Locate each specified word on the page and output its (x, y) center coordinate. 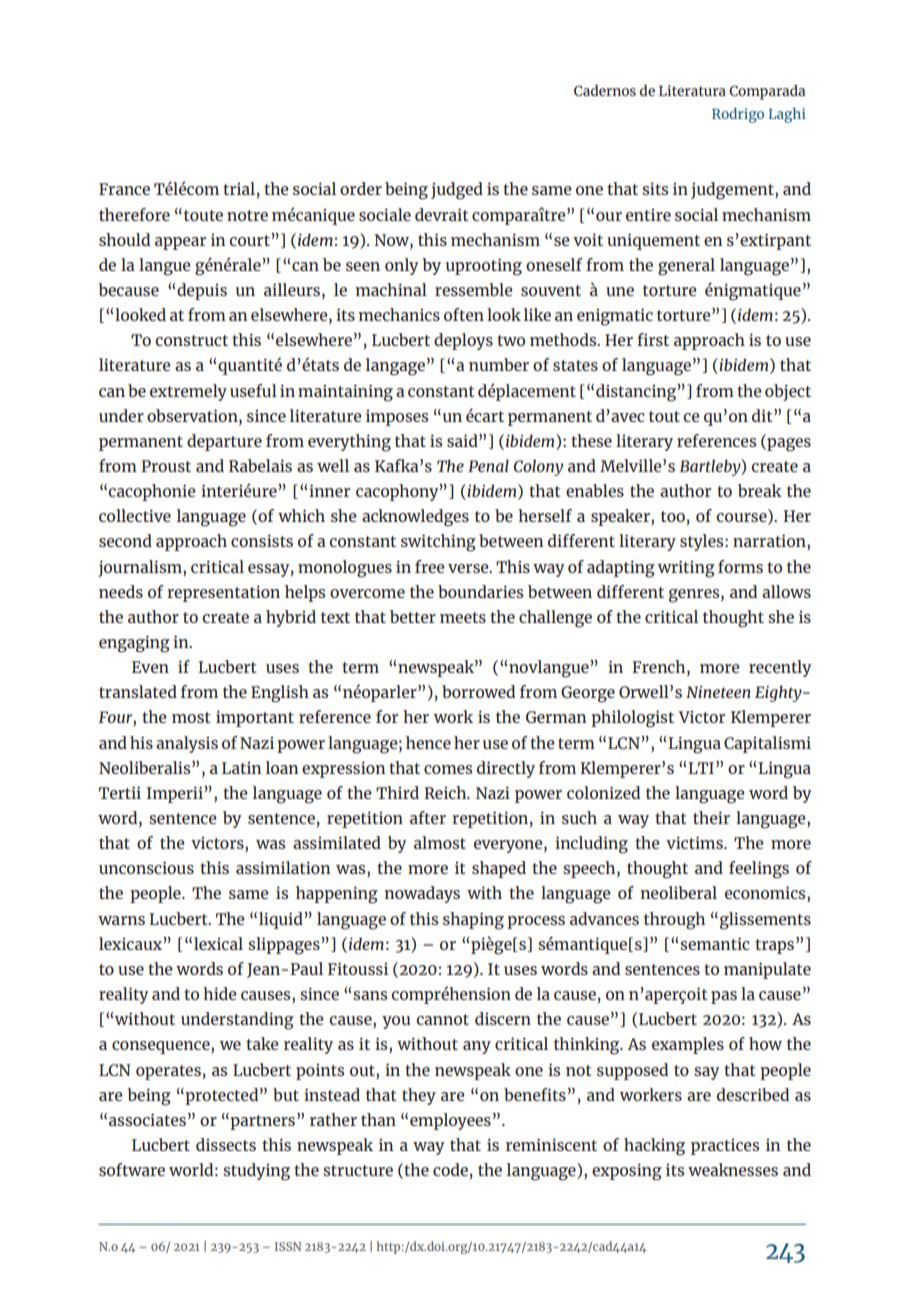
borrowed (478, 691)
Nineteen (718, 692)
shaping (473, 921)
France (124, 189)
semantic (715, 943)
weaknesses (733, 1169)
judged (457, 191)
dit (763, 415)
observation (193, 415)
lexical (218, 943)
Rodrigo (738, 115)
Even (150, 667)
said (463, 440)
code (450, 1169)
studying (256, 1172)
